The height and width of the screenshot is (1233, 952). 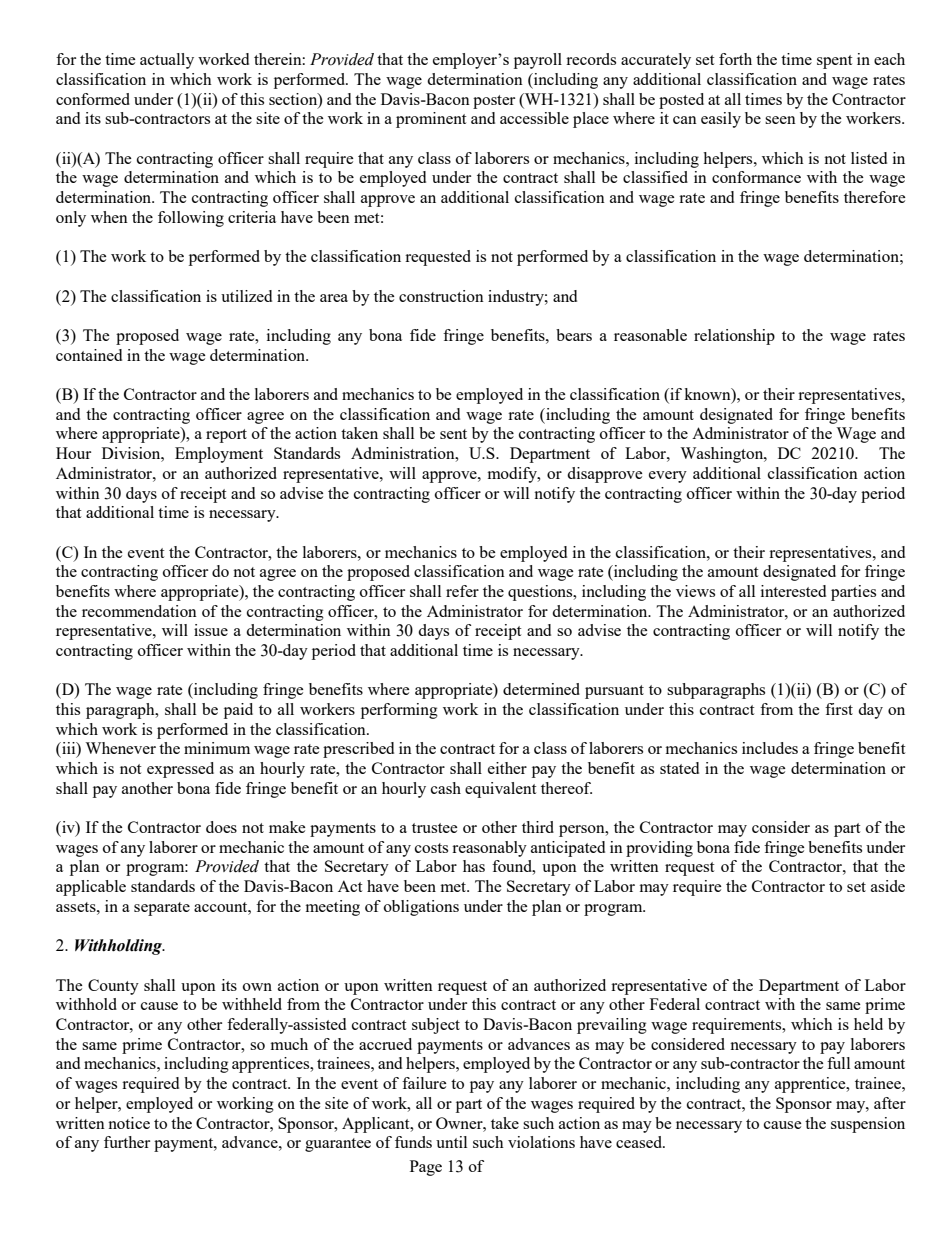 I want to click on construction, so click(x=441, y=296).
